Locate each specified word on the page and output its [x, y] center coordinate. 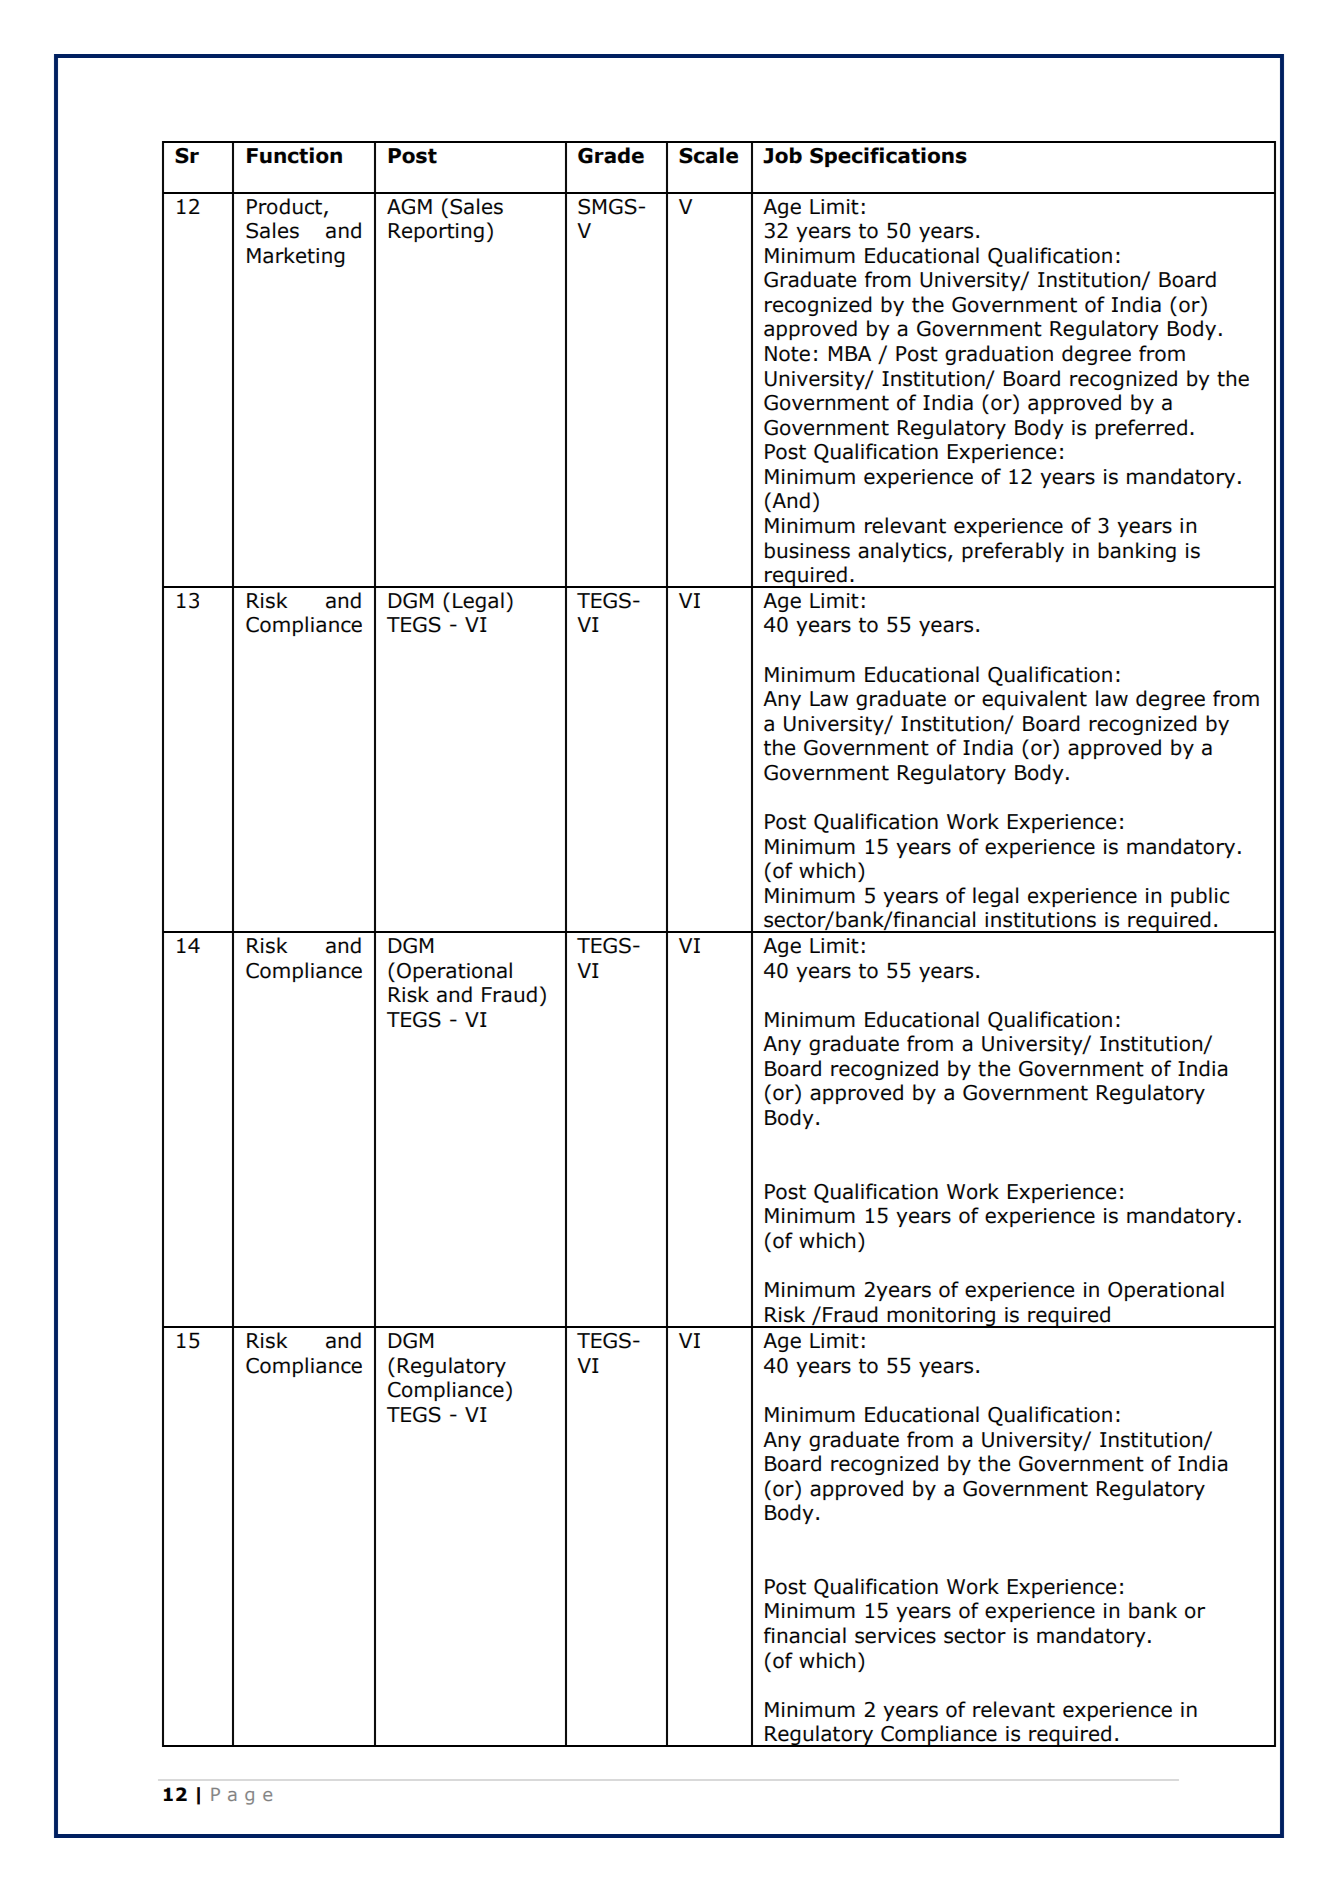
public [1200, 897]
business [807, 550]
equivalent [1034, 700]
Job [782, 155]
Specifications [888, 157]
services [895, 1636]
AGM [409, 207]
